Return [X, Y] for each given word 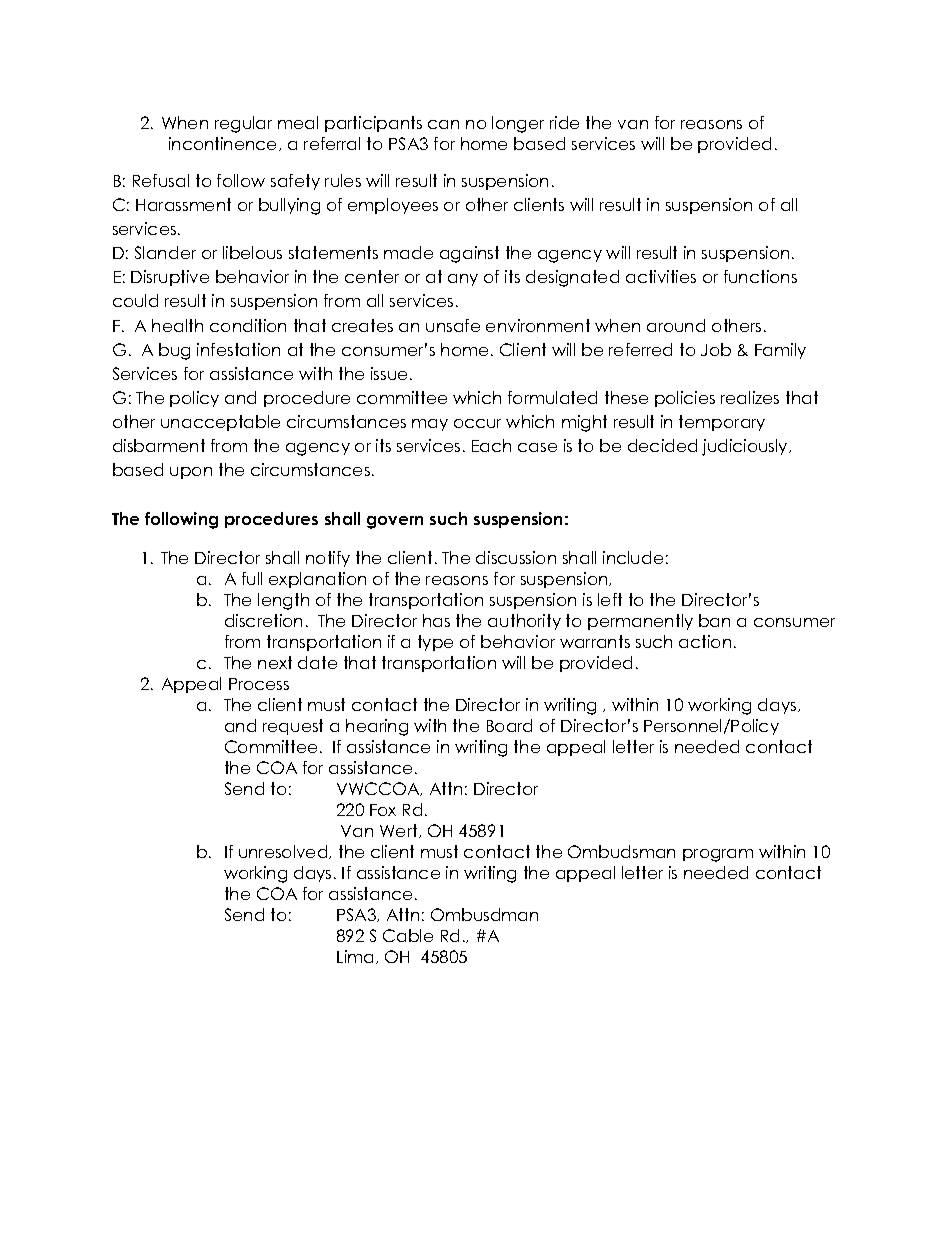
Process [259, 684]
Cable [408, 935]
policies [685, 399]
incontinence [224, 144]
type [435, 643]
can [443, 124]
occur [477, 423]
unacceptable [220, 423]
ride [564, 122]
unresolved [284, 852]
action [705, 641]
